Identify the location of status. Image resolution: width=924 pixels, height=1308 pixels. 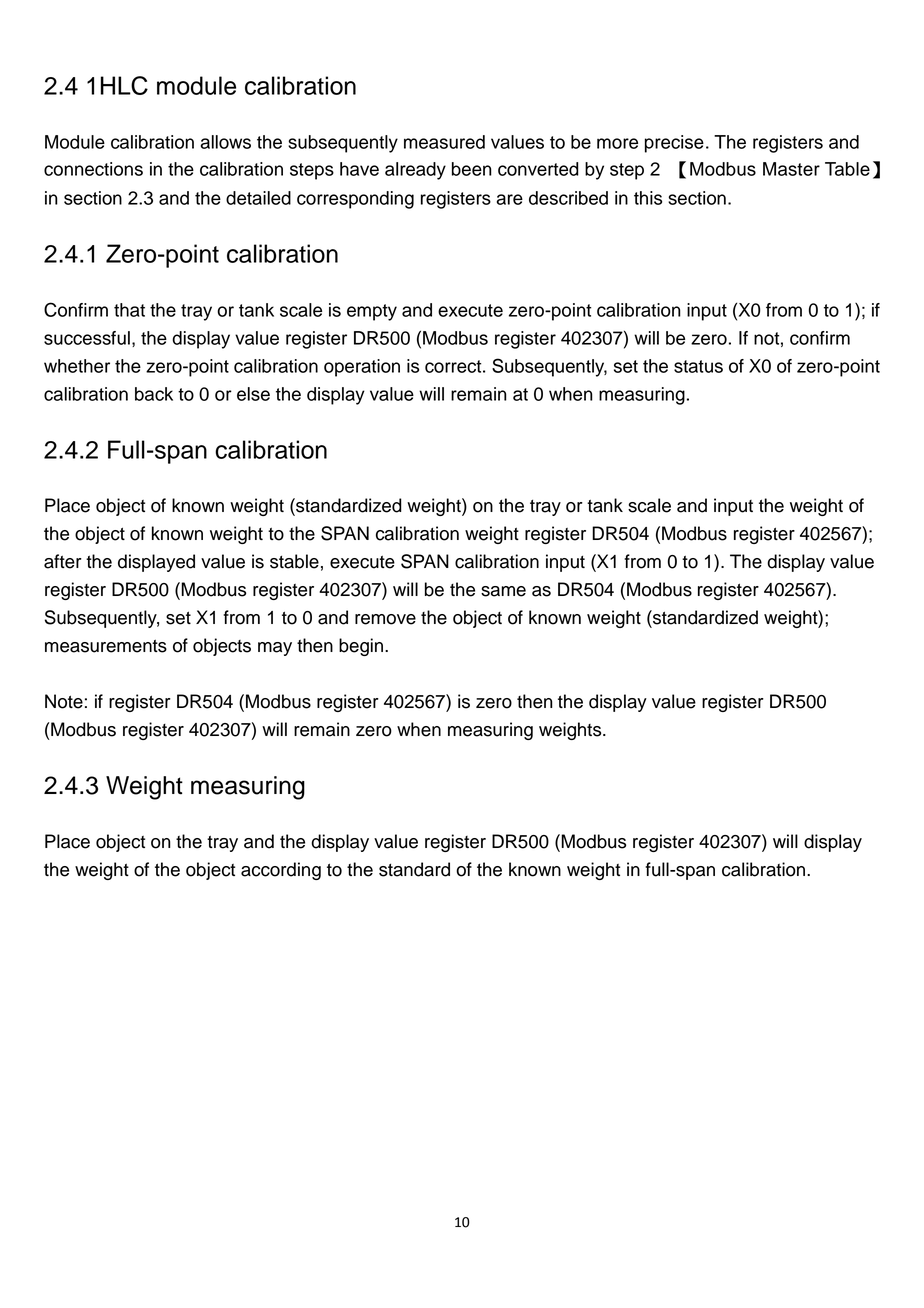
(698, 366).
